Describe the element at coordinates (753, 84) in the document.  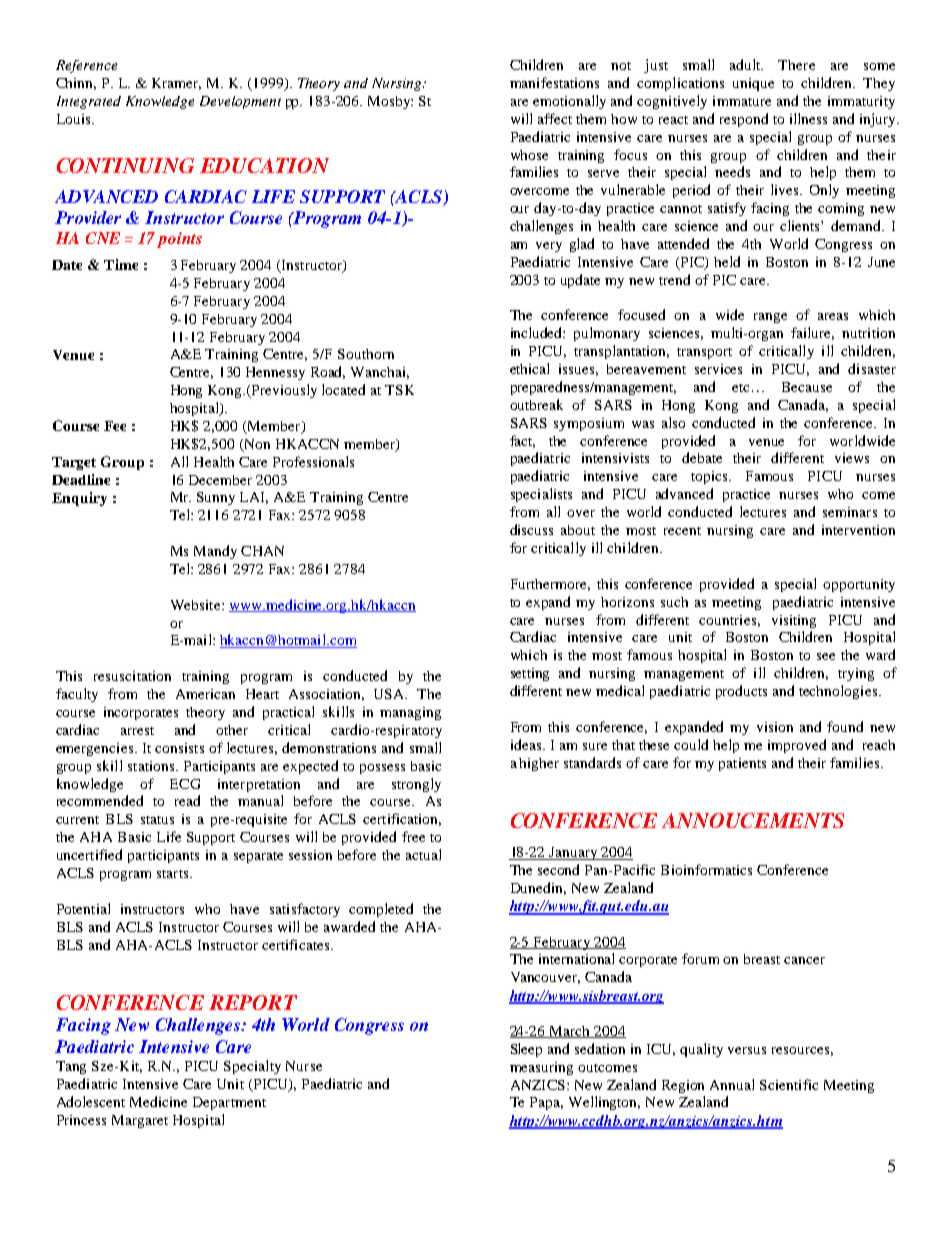
I see `unique` at that location.
